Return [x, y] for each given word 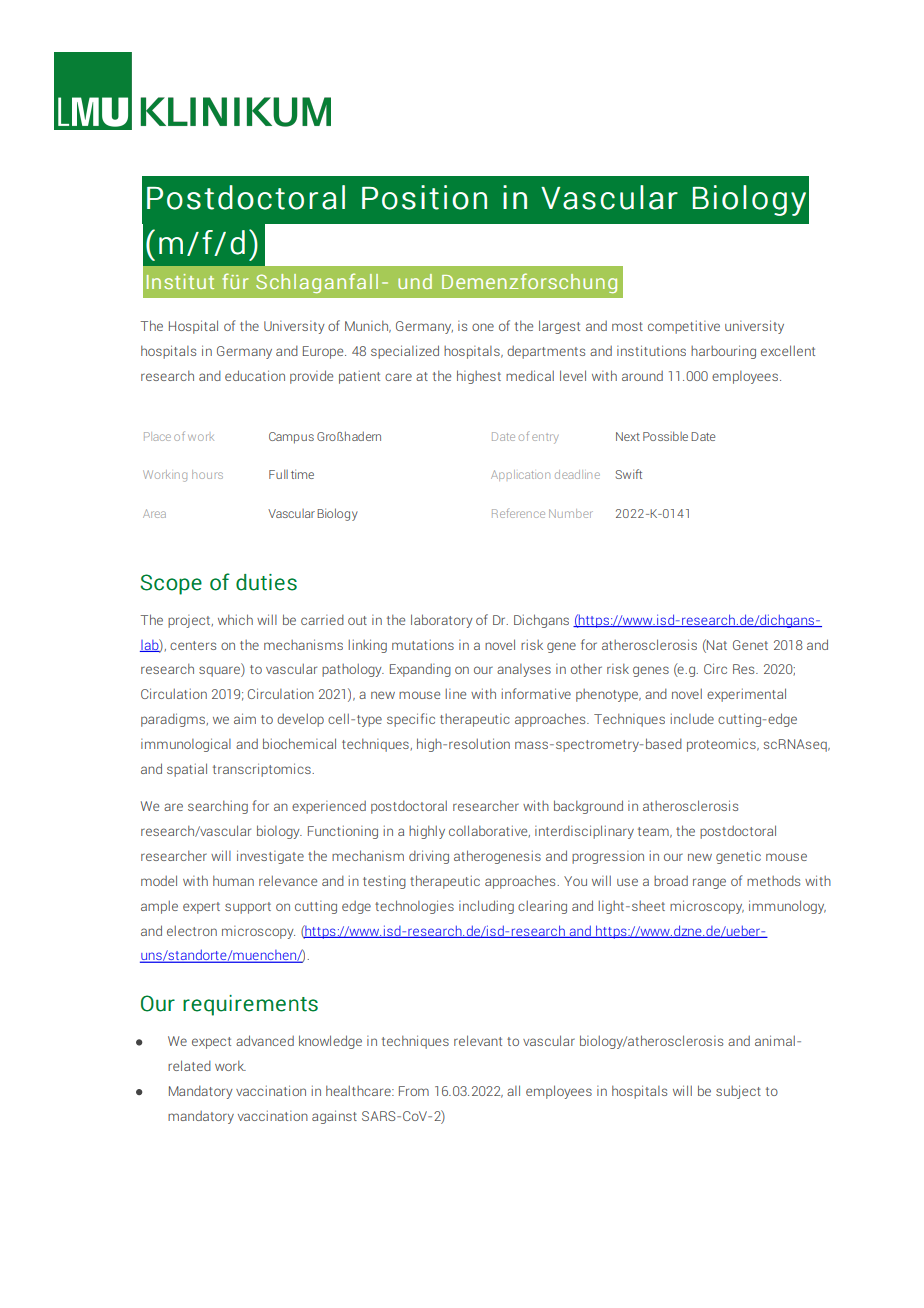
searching [218, 807]
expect [211, 1043]
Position [424, 197]
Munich [368, 326]
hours [207, 474]
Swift [628, 474]
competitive [684, 327]
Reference [518, 513]
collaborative [489, 831]
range [709, 883]
